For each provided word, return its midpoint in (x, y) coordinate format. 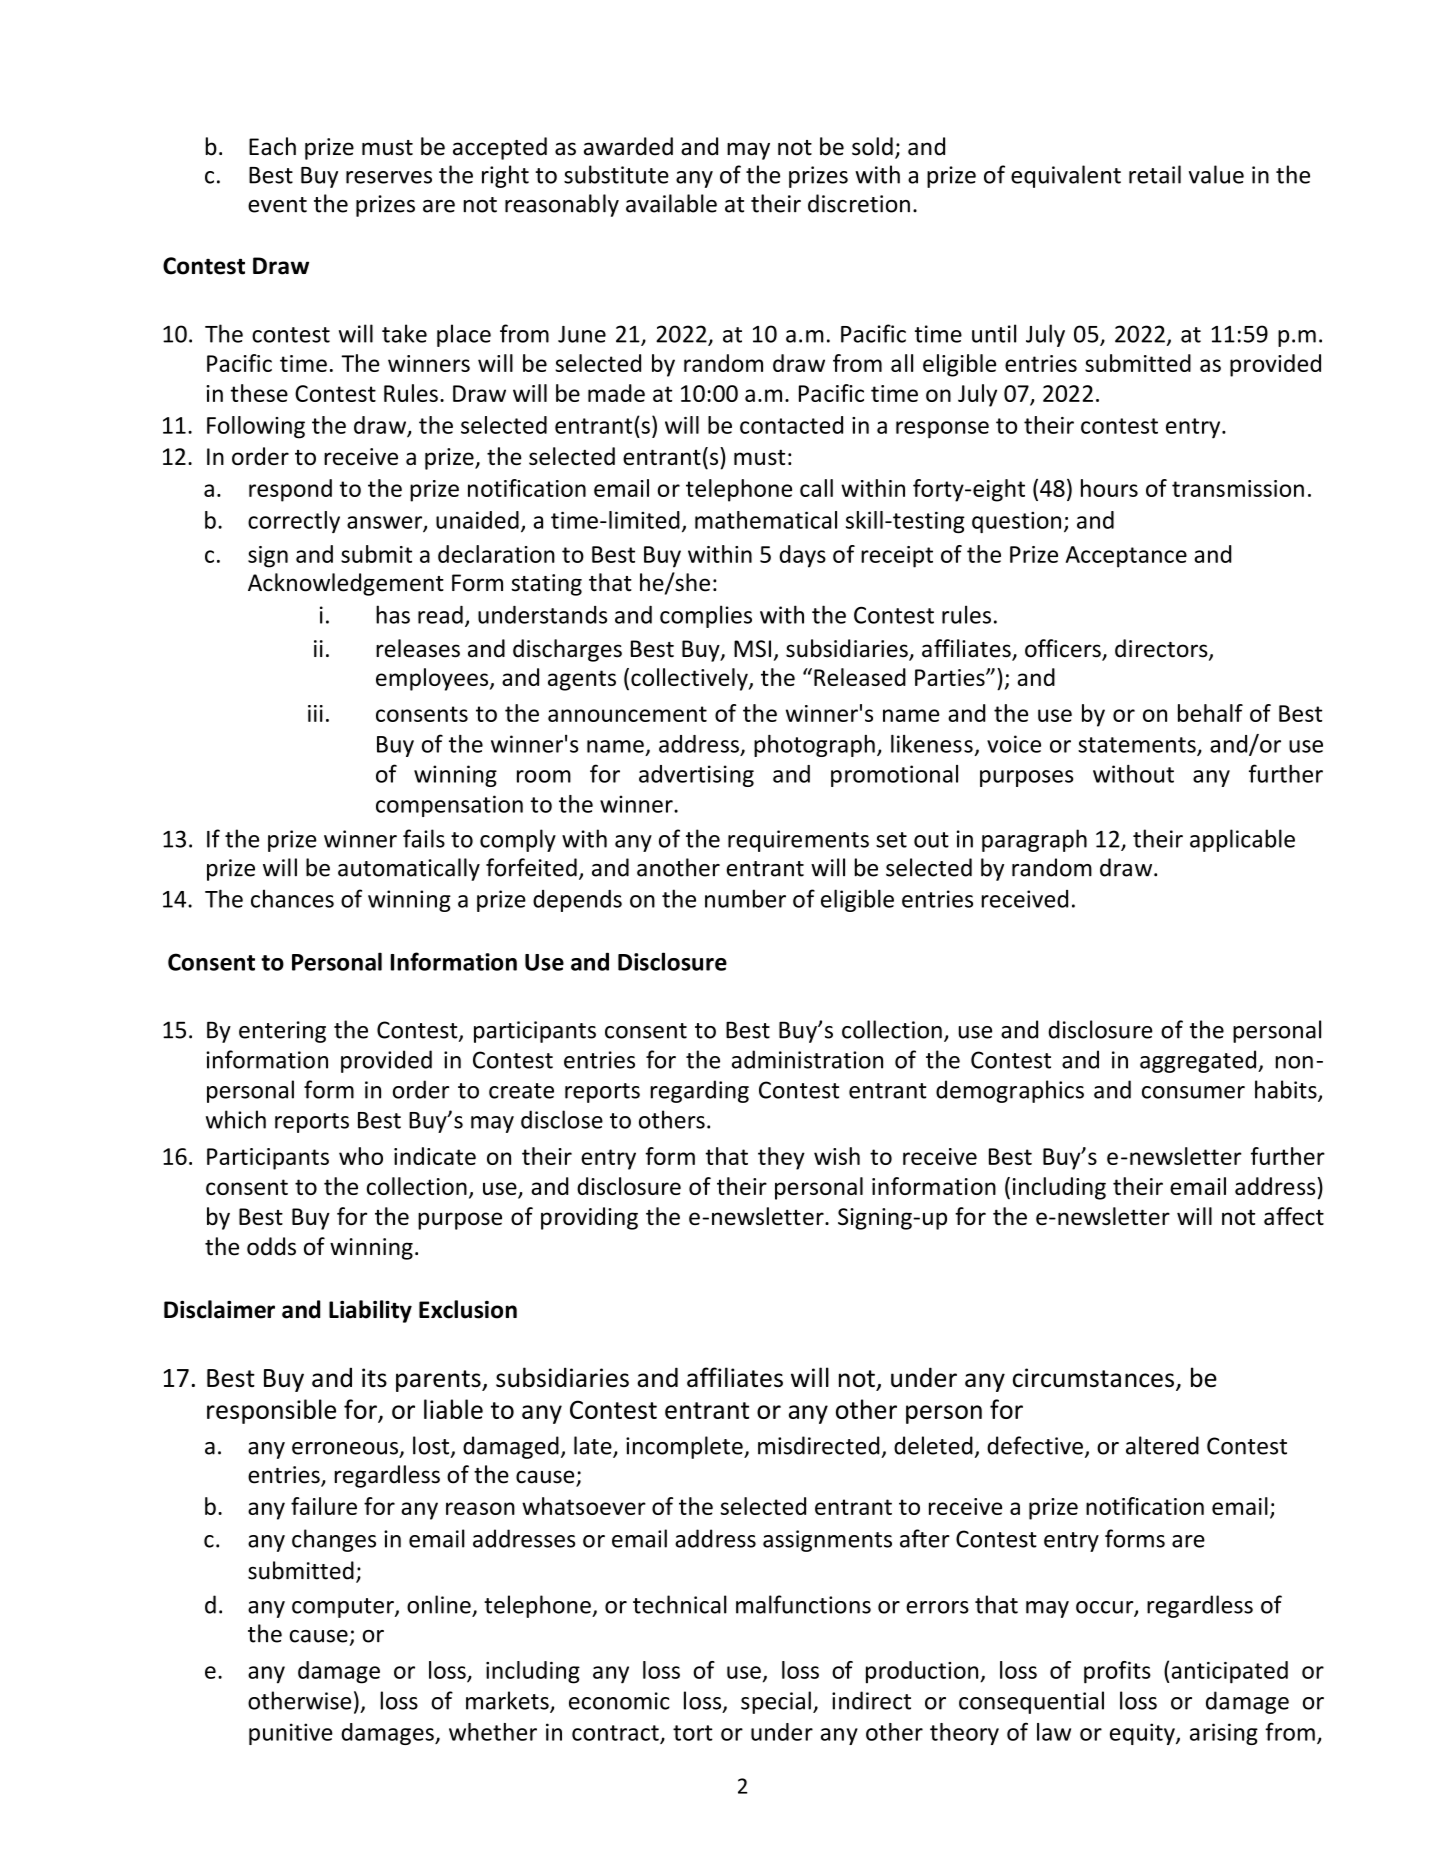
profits (1117, 1672)
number (745, 898)
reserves (389, 177)
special (776, 1702)
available (671, 203)
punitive (291, 1734)
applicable (1242, 840)
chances (292, 898)
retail (1155, 174)
